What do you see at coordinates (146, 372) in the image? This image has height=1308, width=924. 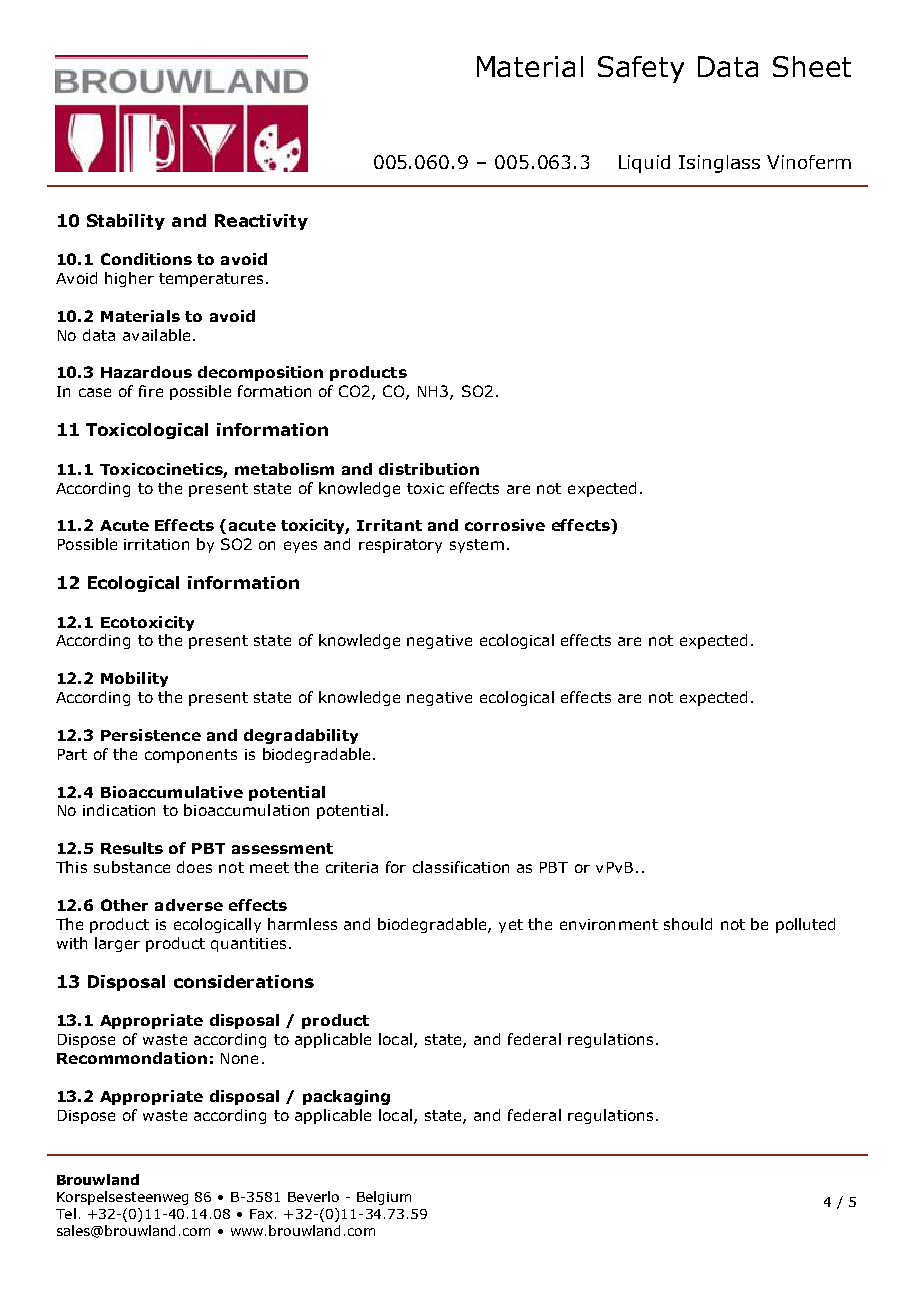 I see `Hazardous` at bounding box center [146, 372].
